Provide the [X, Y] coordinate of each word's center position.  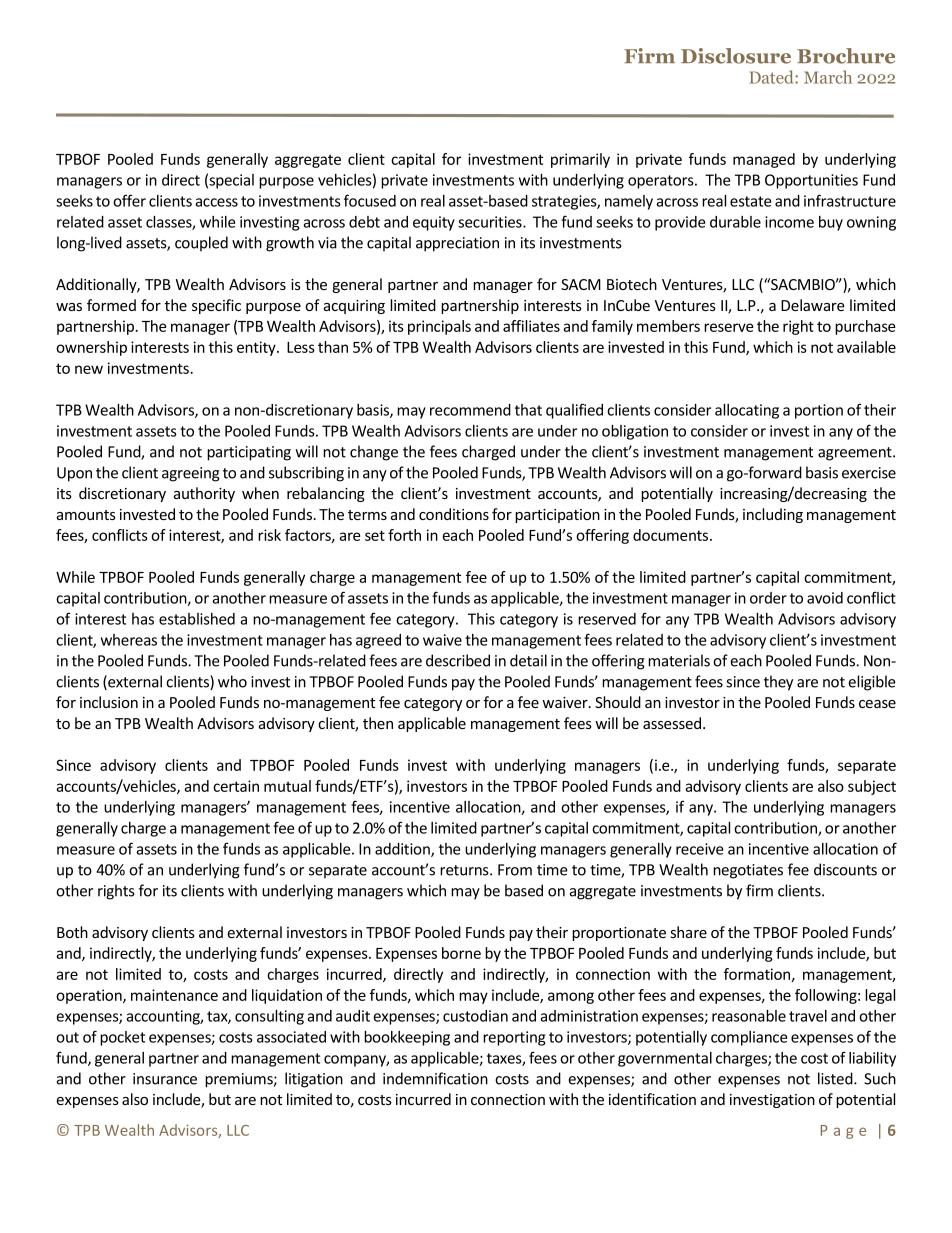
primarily [580, 160]
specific [216, 306]
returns [465, 870]
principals [439, 327]
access [216, 202]
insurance [165, 1079]
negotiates [748, 871]
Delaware [813, 305]
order [768, 598]
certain [236, 786]
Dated [772, 77]
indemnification [435, 1078]
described [458, 660]
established [197, 619]
